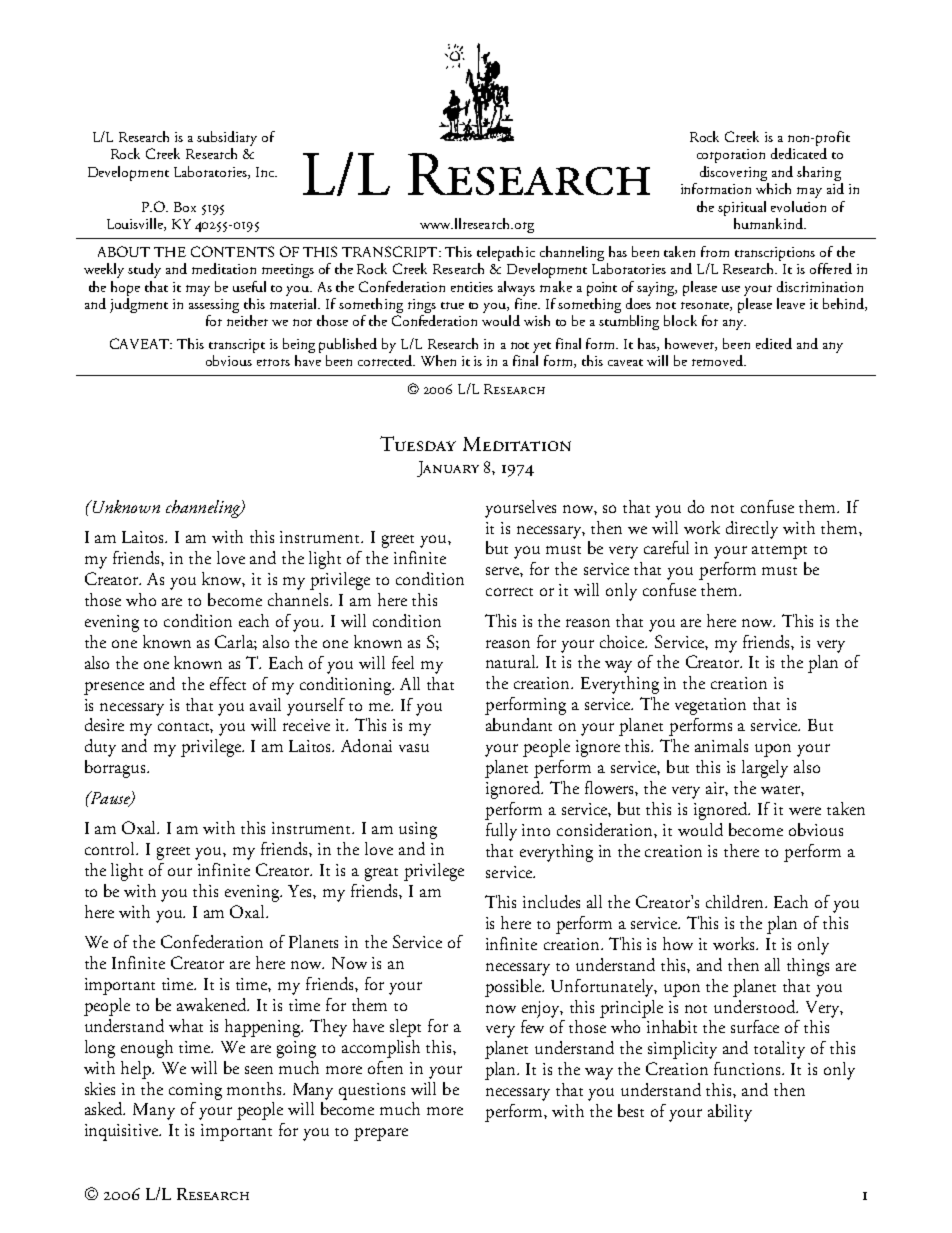 Image resolution: width=952 pixels, height=1233 pixels. What do you see at coordinates (195, 1091) in the document?
I see `coming` at bounding box center [195, 1091].
